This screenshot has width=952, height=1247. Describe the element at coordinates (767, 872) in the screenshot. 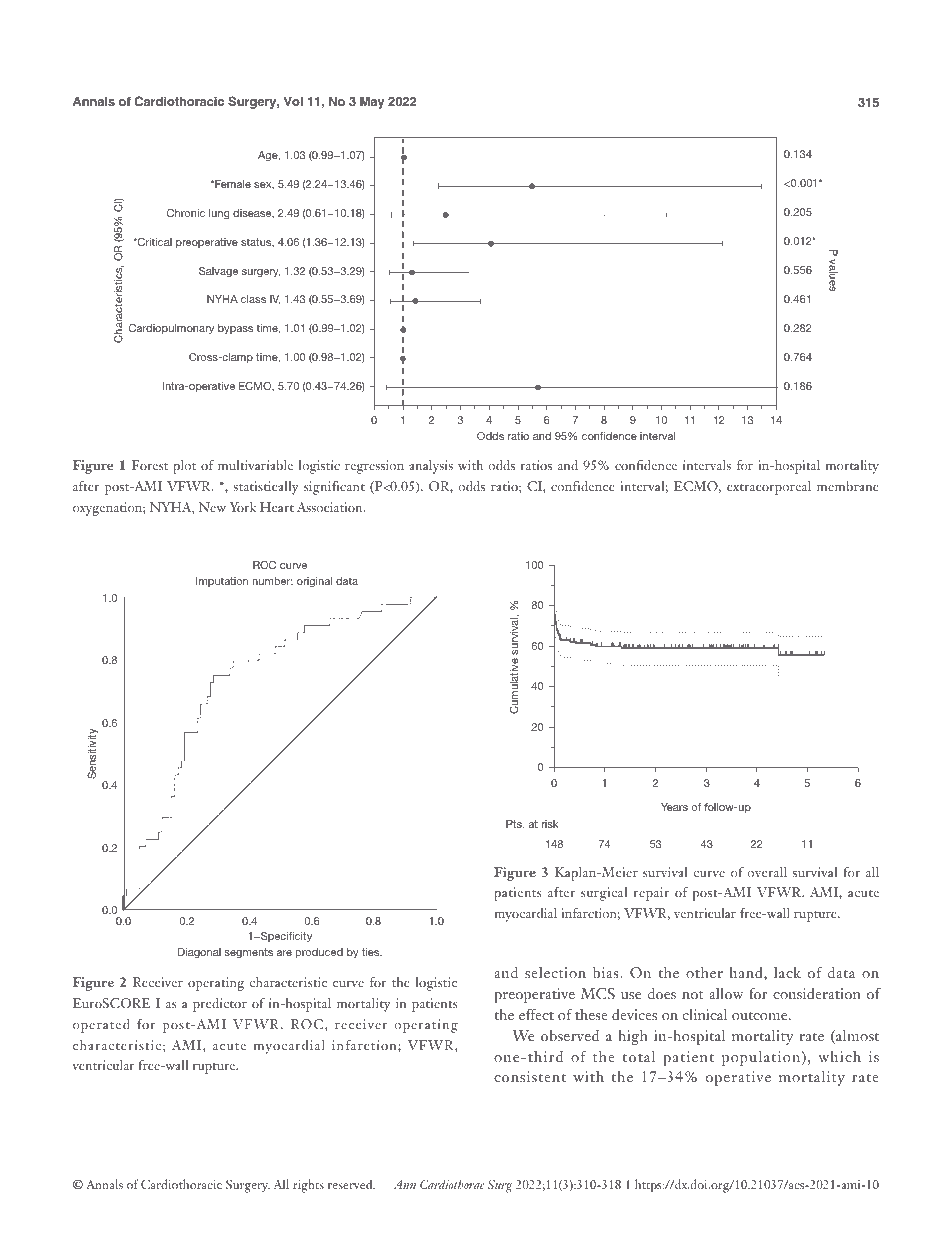

I see `overall` at that location.
